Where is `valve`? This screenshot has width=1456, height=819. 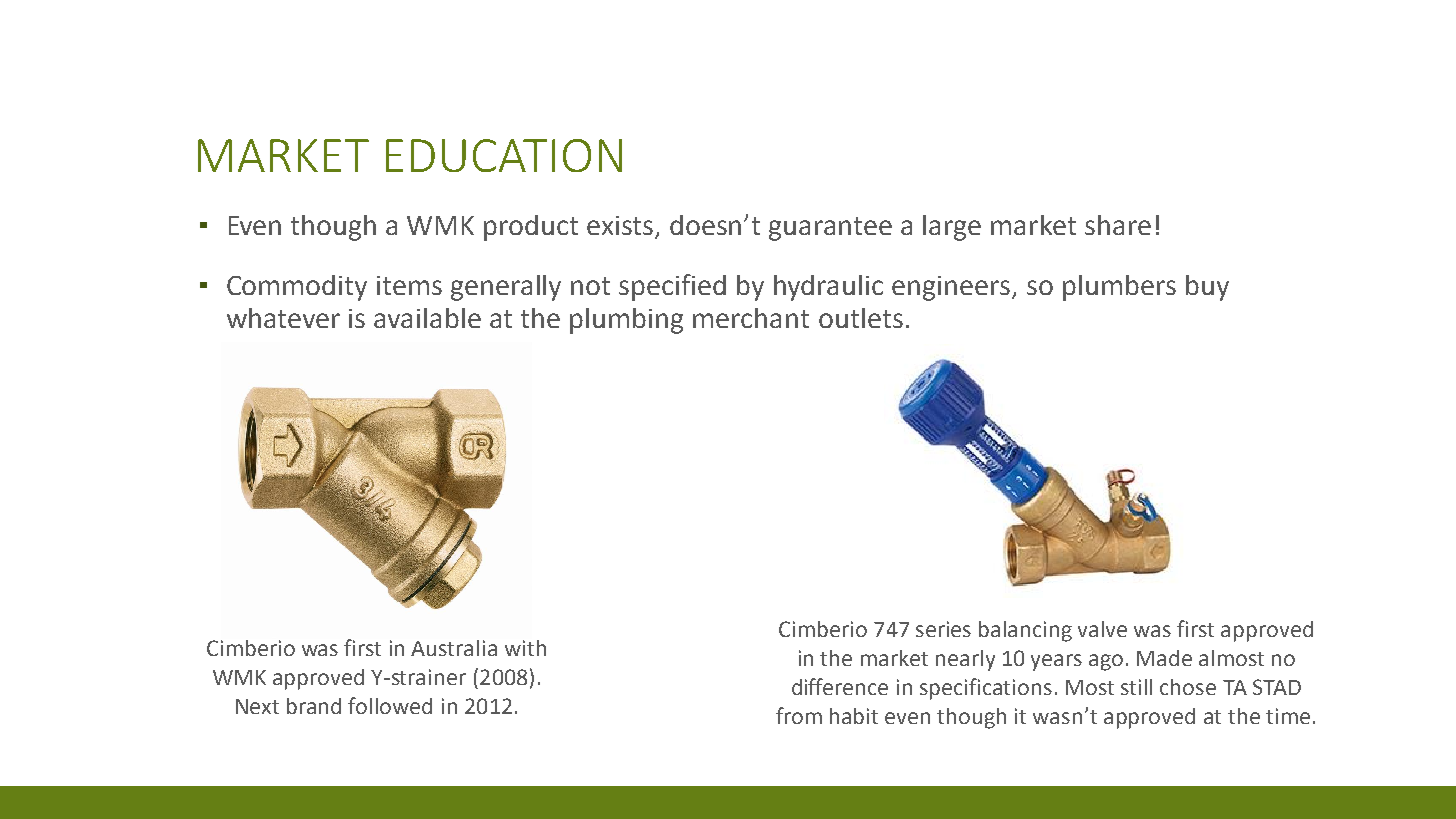 valve is located at coordinates (1102, 629).
